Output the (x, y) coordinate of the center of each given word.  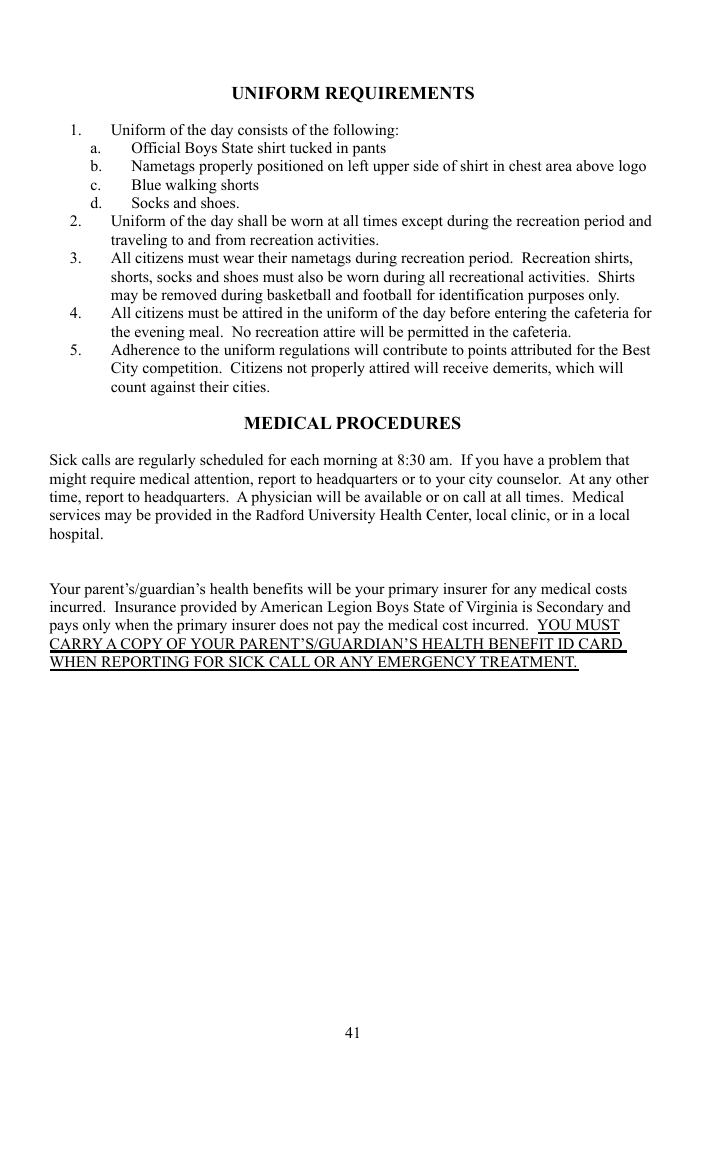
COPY (142, 645)
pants (369, 150)
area (559, 167)
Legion (349, 608)
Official (156, 148)
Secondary (570, 608)
